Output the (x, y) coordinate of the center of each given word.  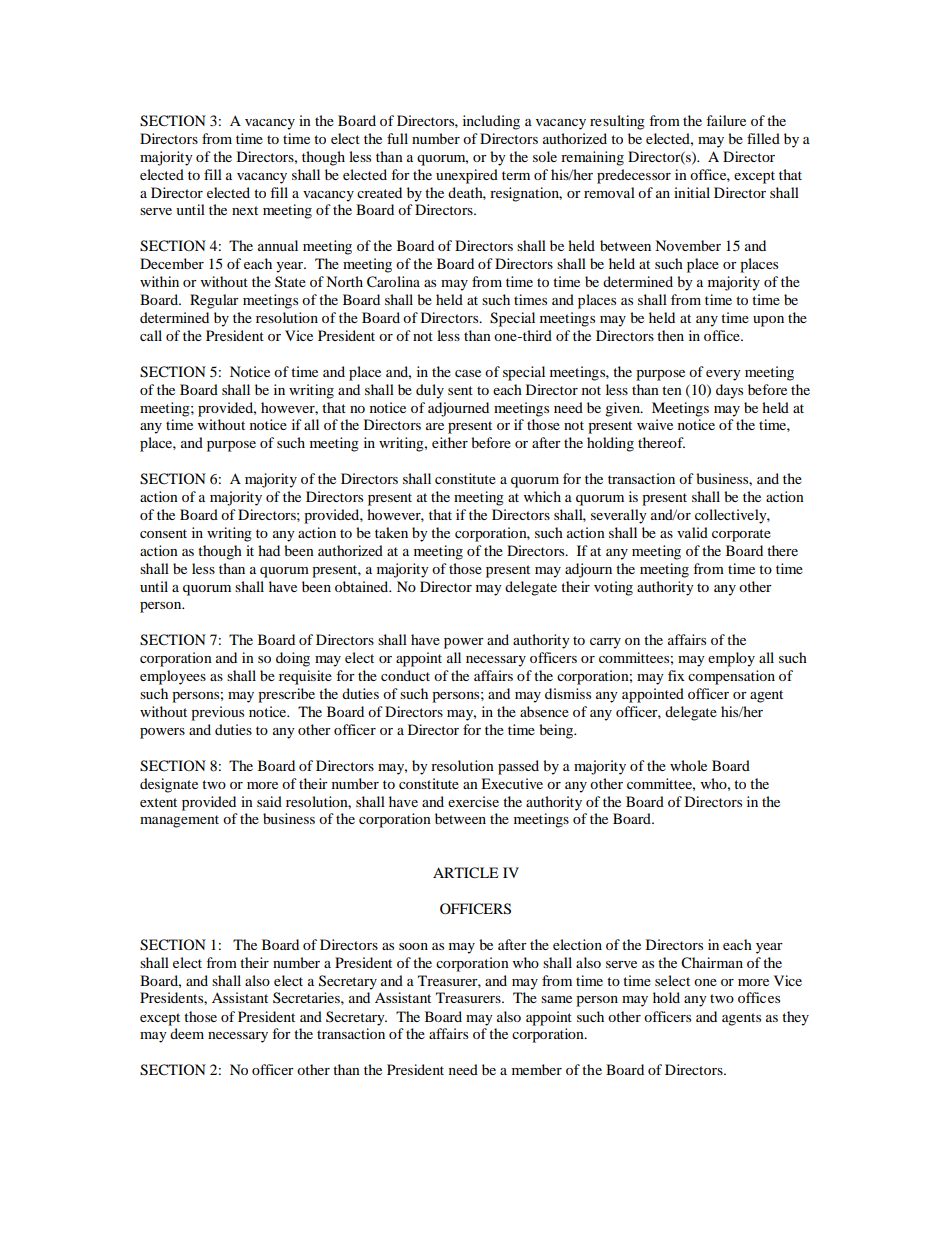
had (269, 550)
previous (217, 713)
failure (726, 120)
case (468, 373)
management (179, 821)
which (542, 496)
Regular (214, 301)
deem (187, 1033)
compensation (731, 677)
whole (688, 765)
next (245, 210)
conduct (405, 675)
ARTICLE (465, 873)
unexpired (467, 176)
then (670, 335)
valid (692, 532)
